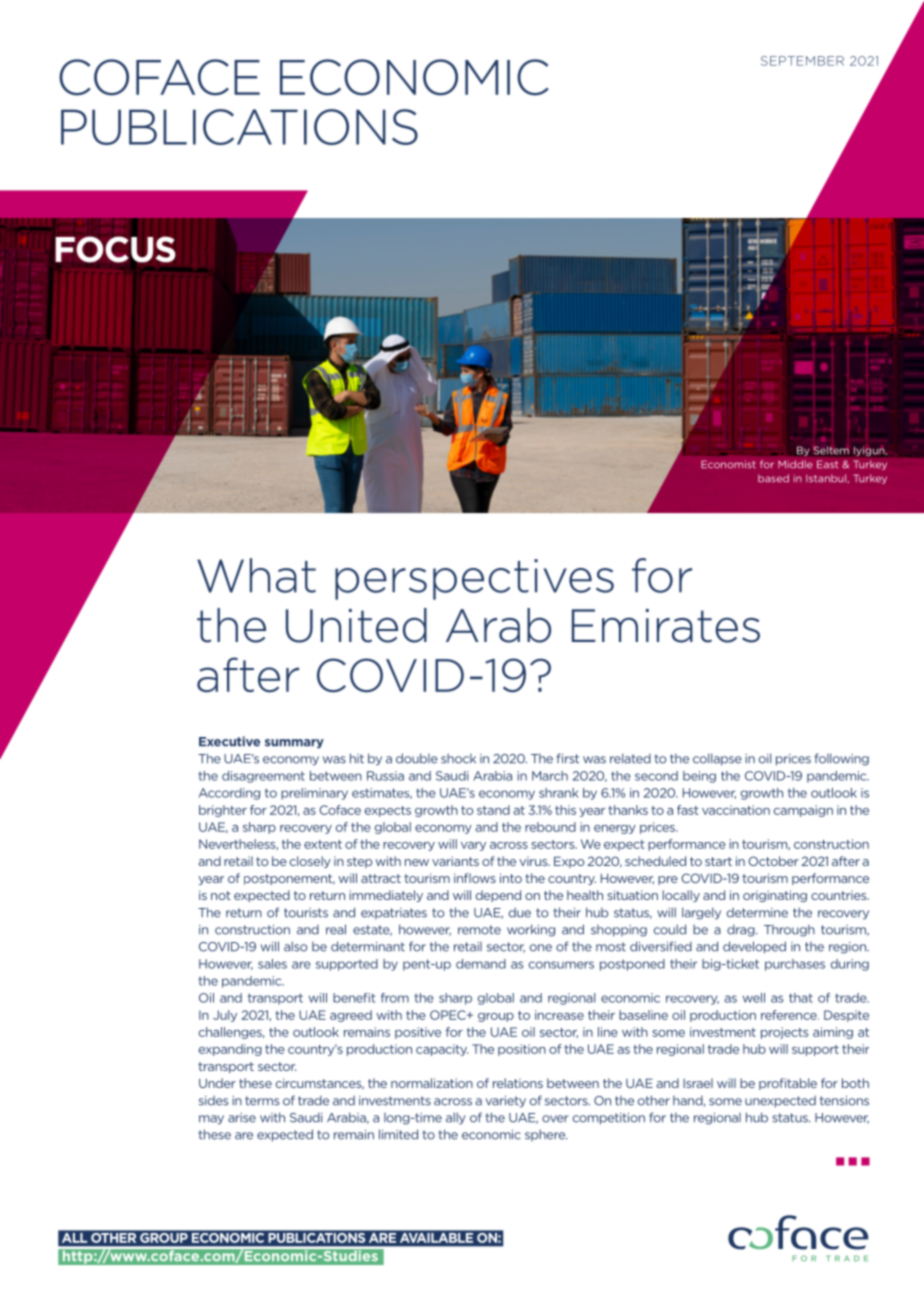 The image size is (924, 1308). I want to click on brighter, so click(223, 811).
